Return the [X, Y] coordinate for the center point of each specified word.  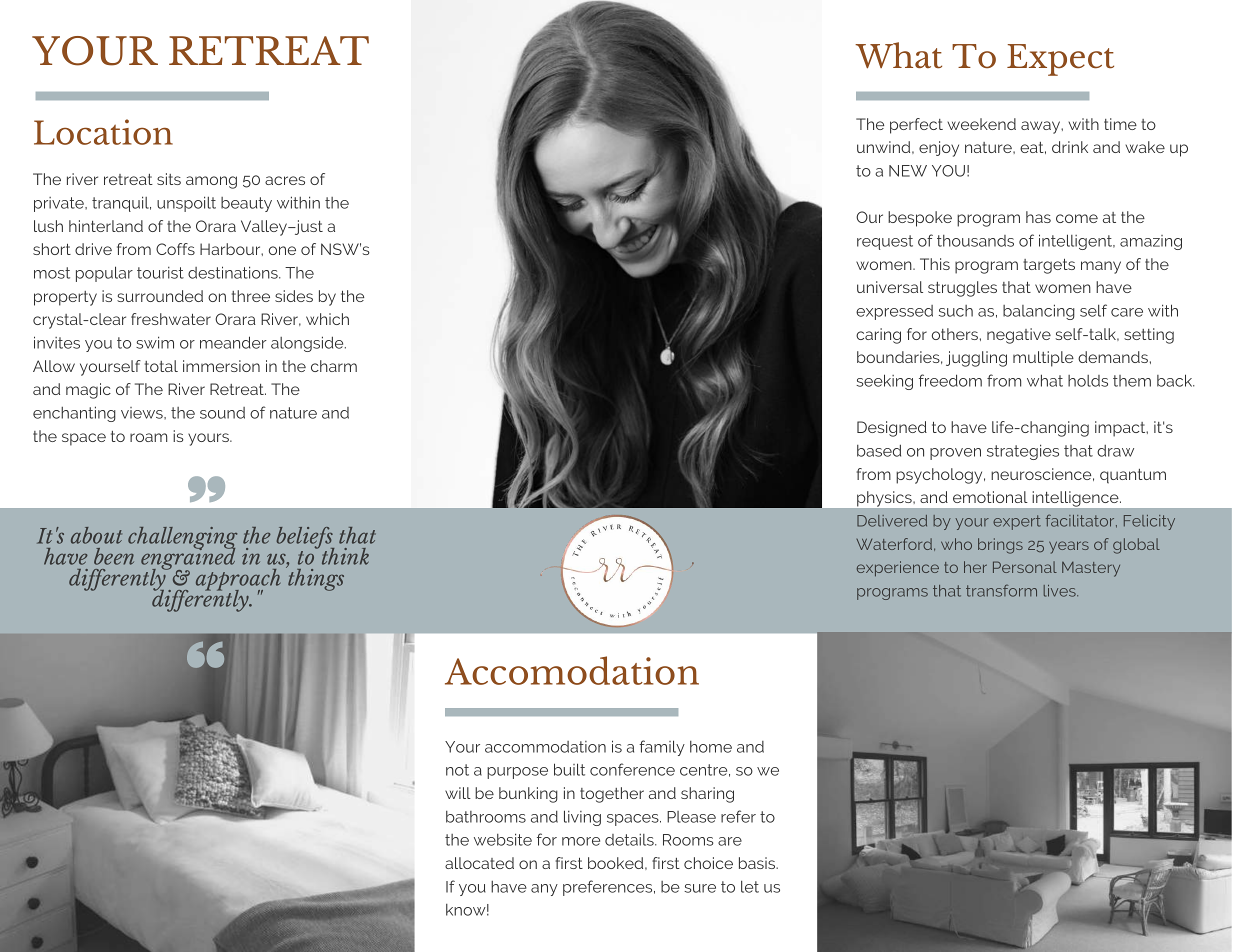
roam [148, 437]
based [879, 450]
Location [103, 132]
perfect [916, 126]
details [630, 840]
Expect [1060, 60]
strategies [1023, 452]
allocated [479, 863]
